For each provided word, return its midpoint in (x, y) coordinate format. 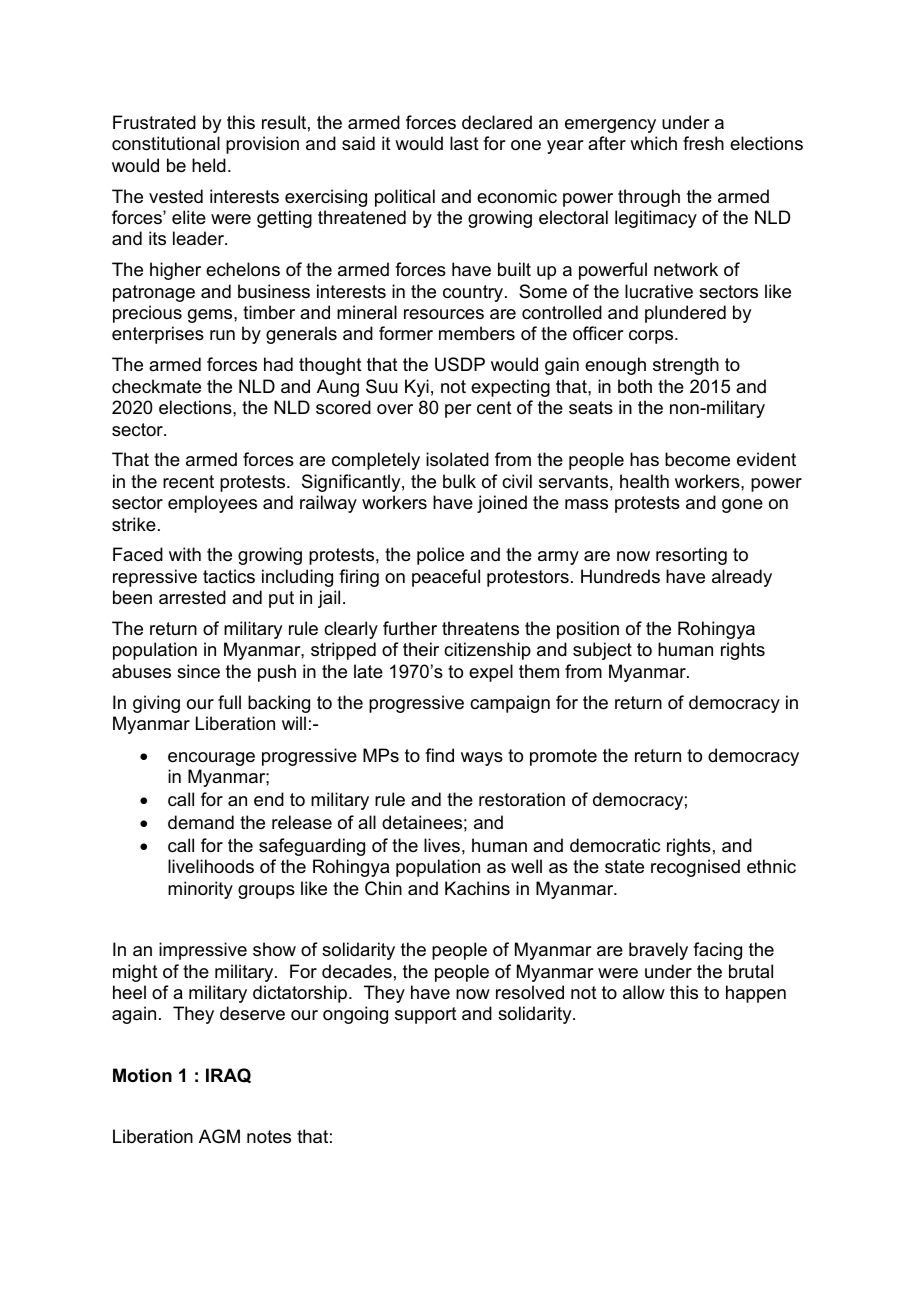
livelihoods (211, 866)
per (458, 411)
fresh (703, 143)
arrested (192, 597)
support (426, 1015)
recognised (695, 868)
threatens (480, 628)
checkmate (156, 386)
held (209, 165)
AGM (219, 1136)
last (464, 143)
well (526, 866)
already (742, 578)
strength (686, 366)
